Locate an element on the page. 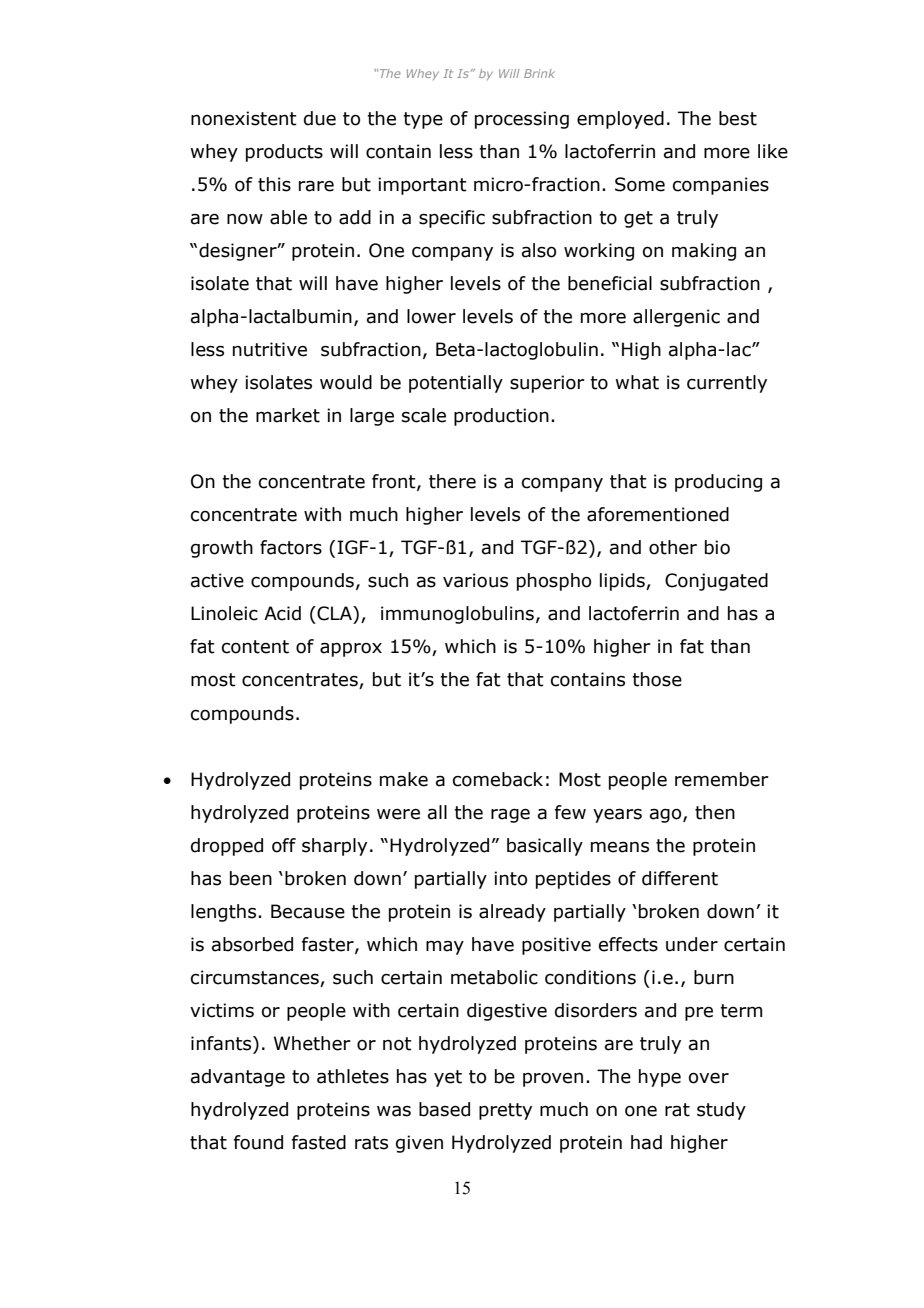 This document has height=1308, width=924. market is located at coordinates (288, 415).
